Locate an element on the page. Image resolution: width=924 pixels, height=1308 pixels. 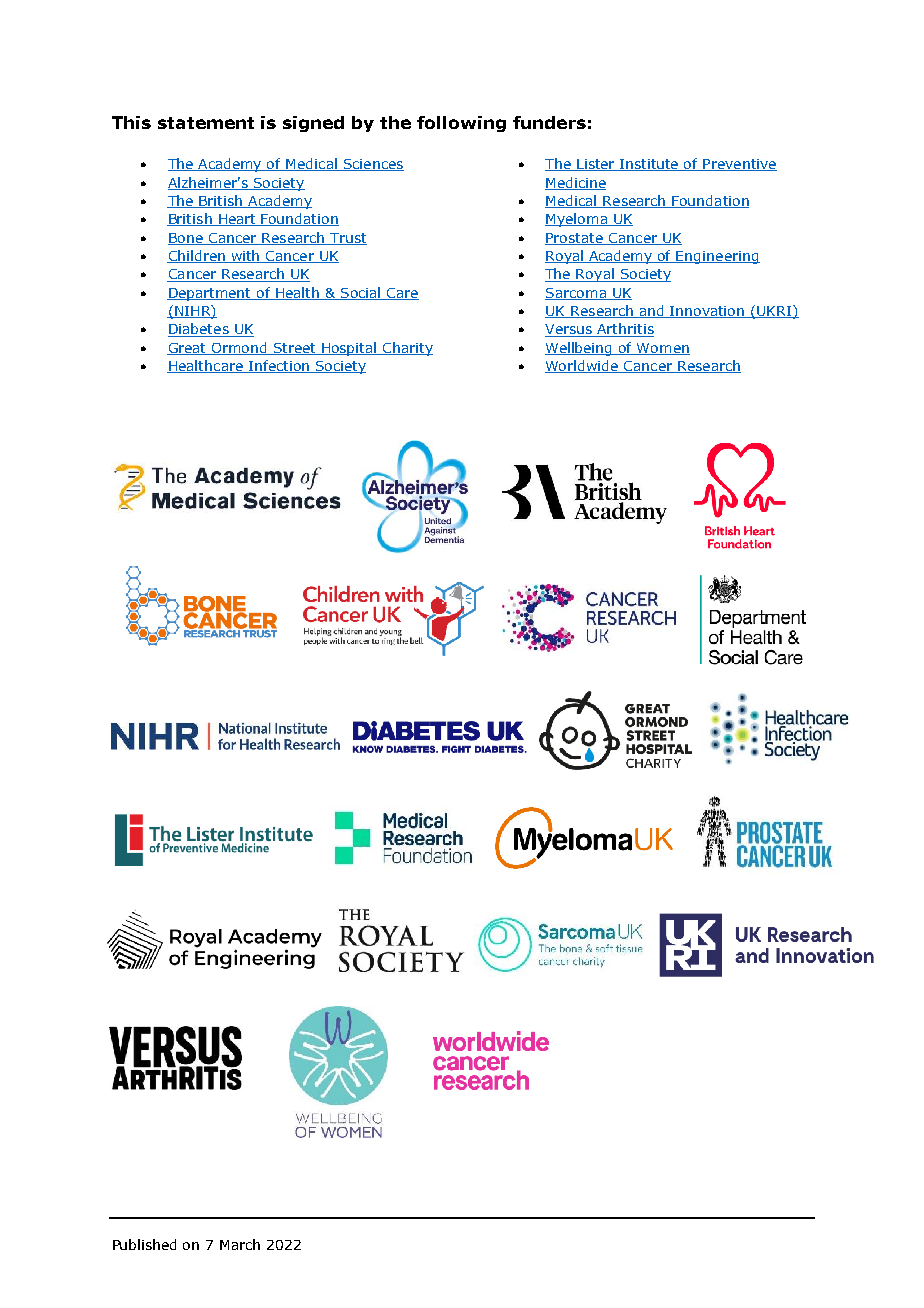
Great is located at coordinates (188, 349).
